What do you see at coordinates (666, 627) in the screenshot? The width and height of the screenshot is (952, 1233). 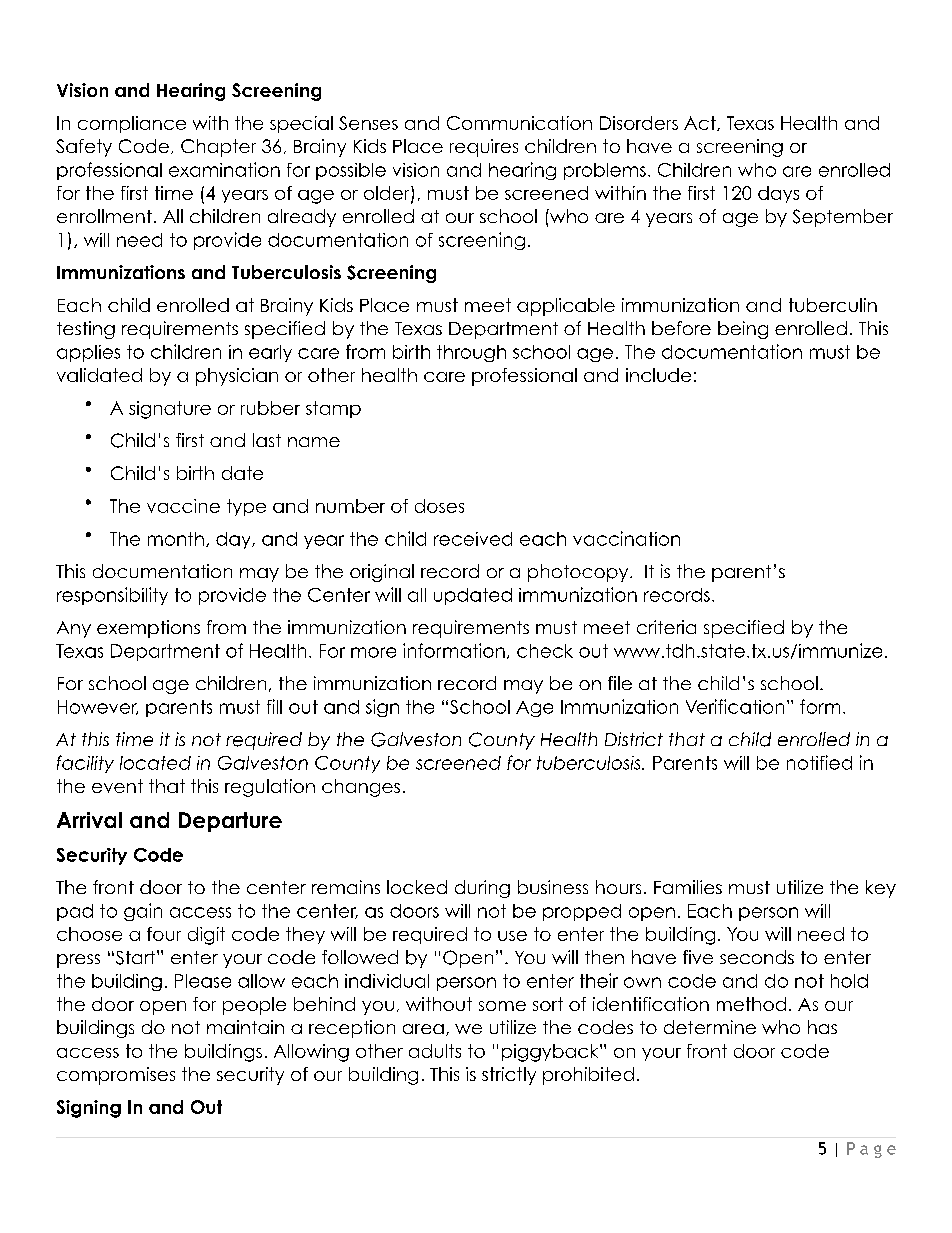 I see `criteria` at bounding box center [666, 627].
